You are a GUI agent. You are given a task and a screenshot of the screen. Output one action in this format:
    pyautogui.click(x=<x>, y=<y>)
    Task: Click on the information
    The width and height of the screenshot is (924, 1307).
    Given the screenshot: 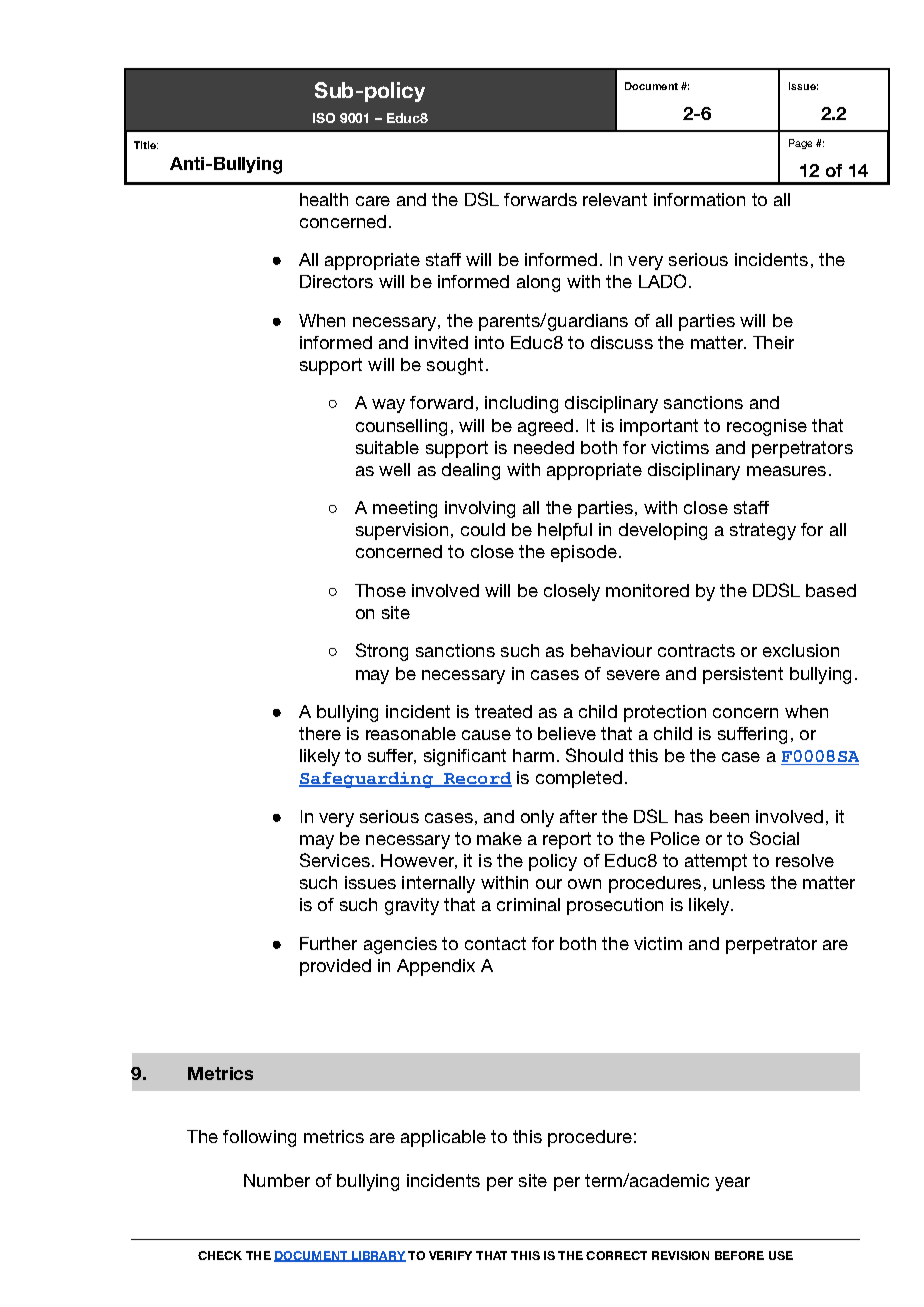 What is the action you would take?
    pyautogui.click(x=699, y=199)
